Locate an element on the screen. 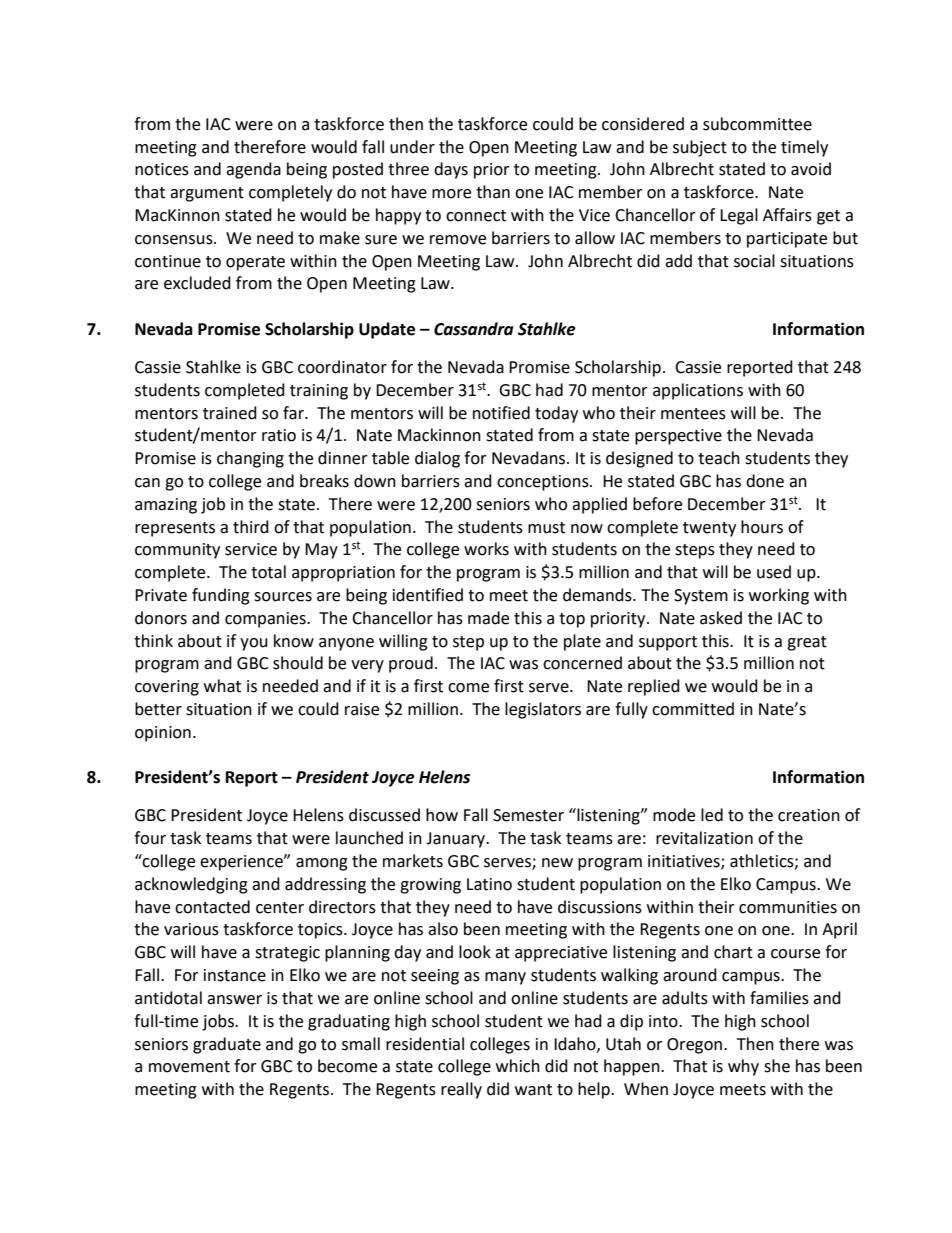 Image resolution: width=952 pixels, height=1233 pixels. days is located at coordinates (451, 170).
